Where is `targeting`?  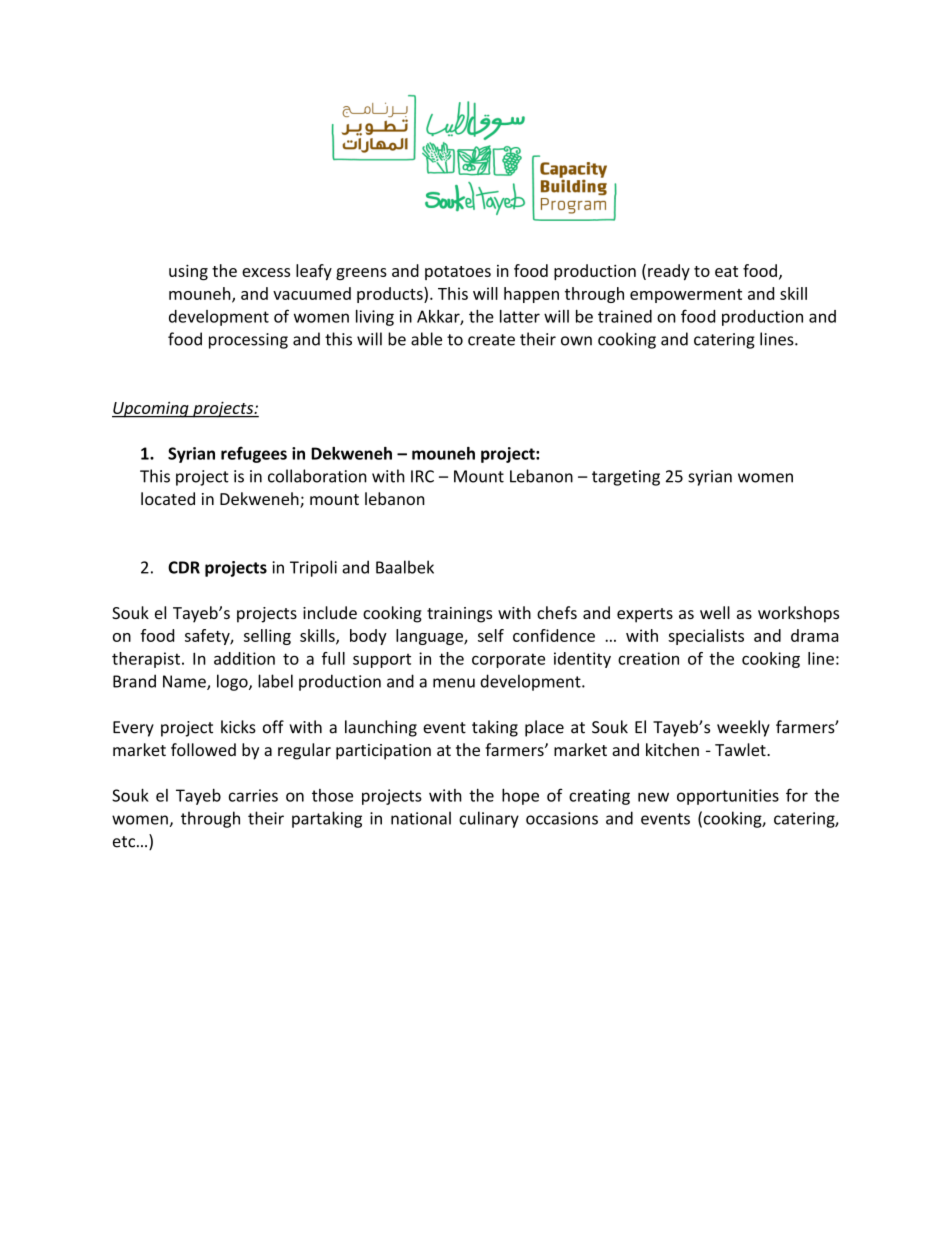
targeting is located at coordinates (626, 478).
